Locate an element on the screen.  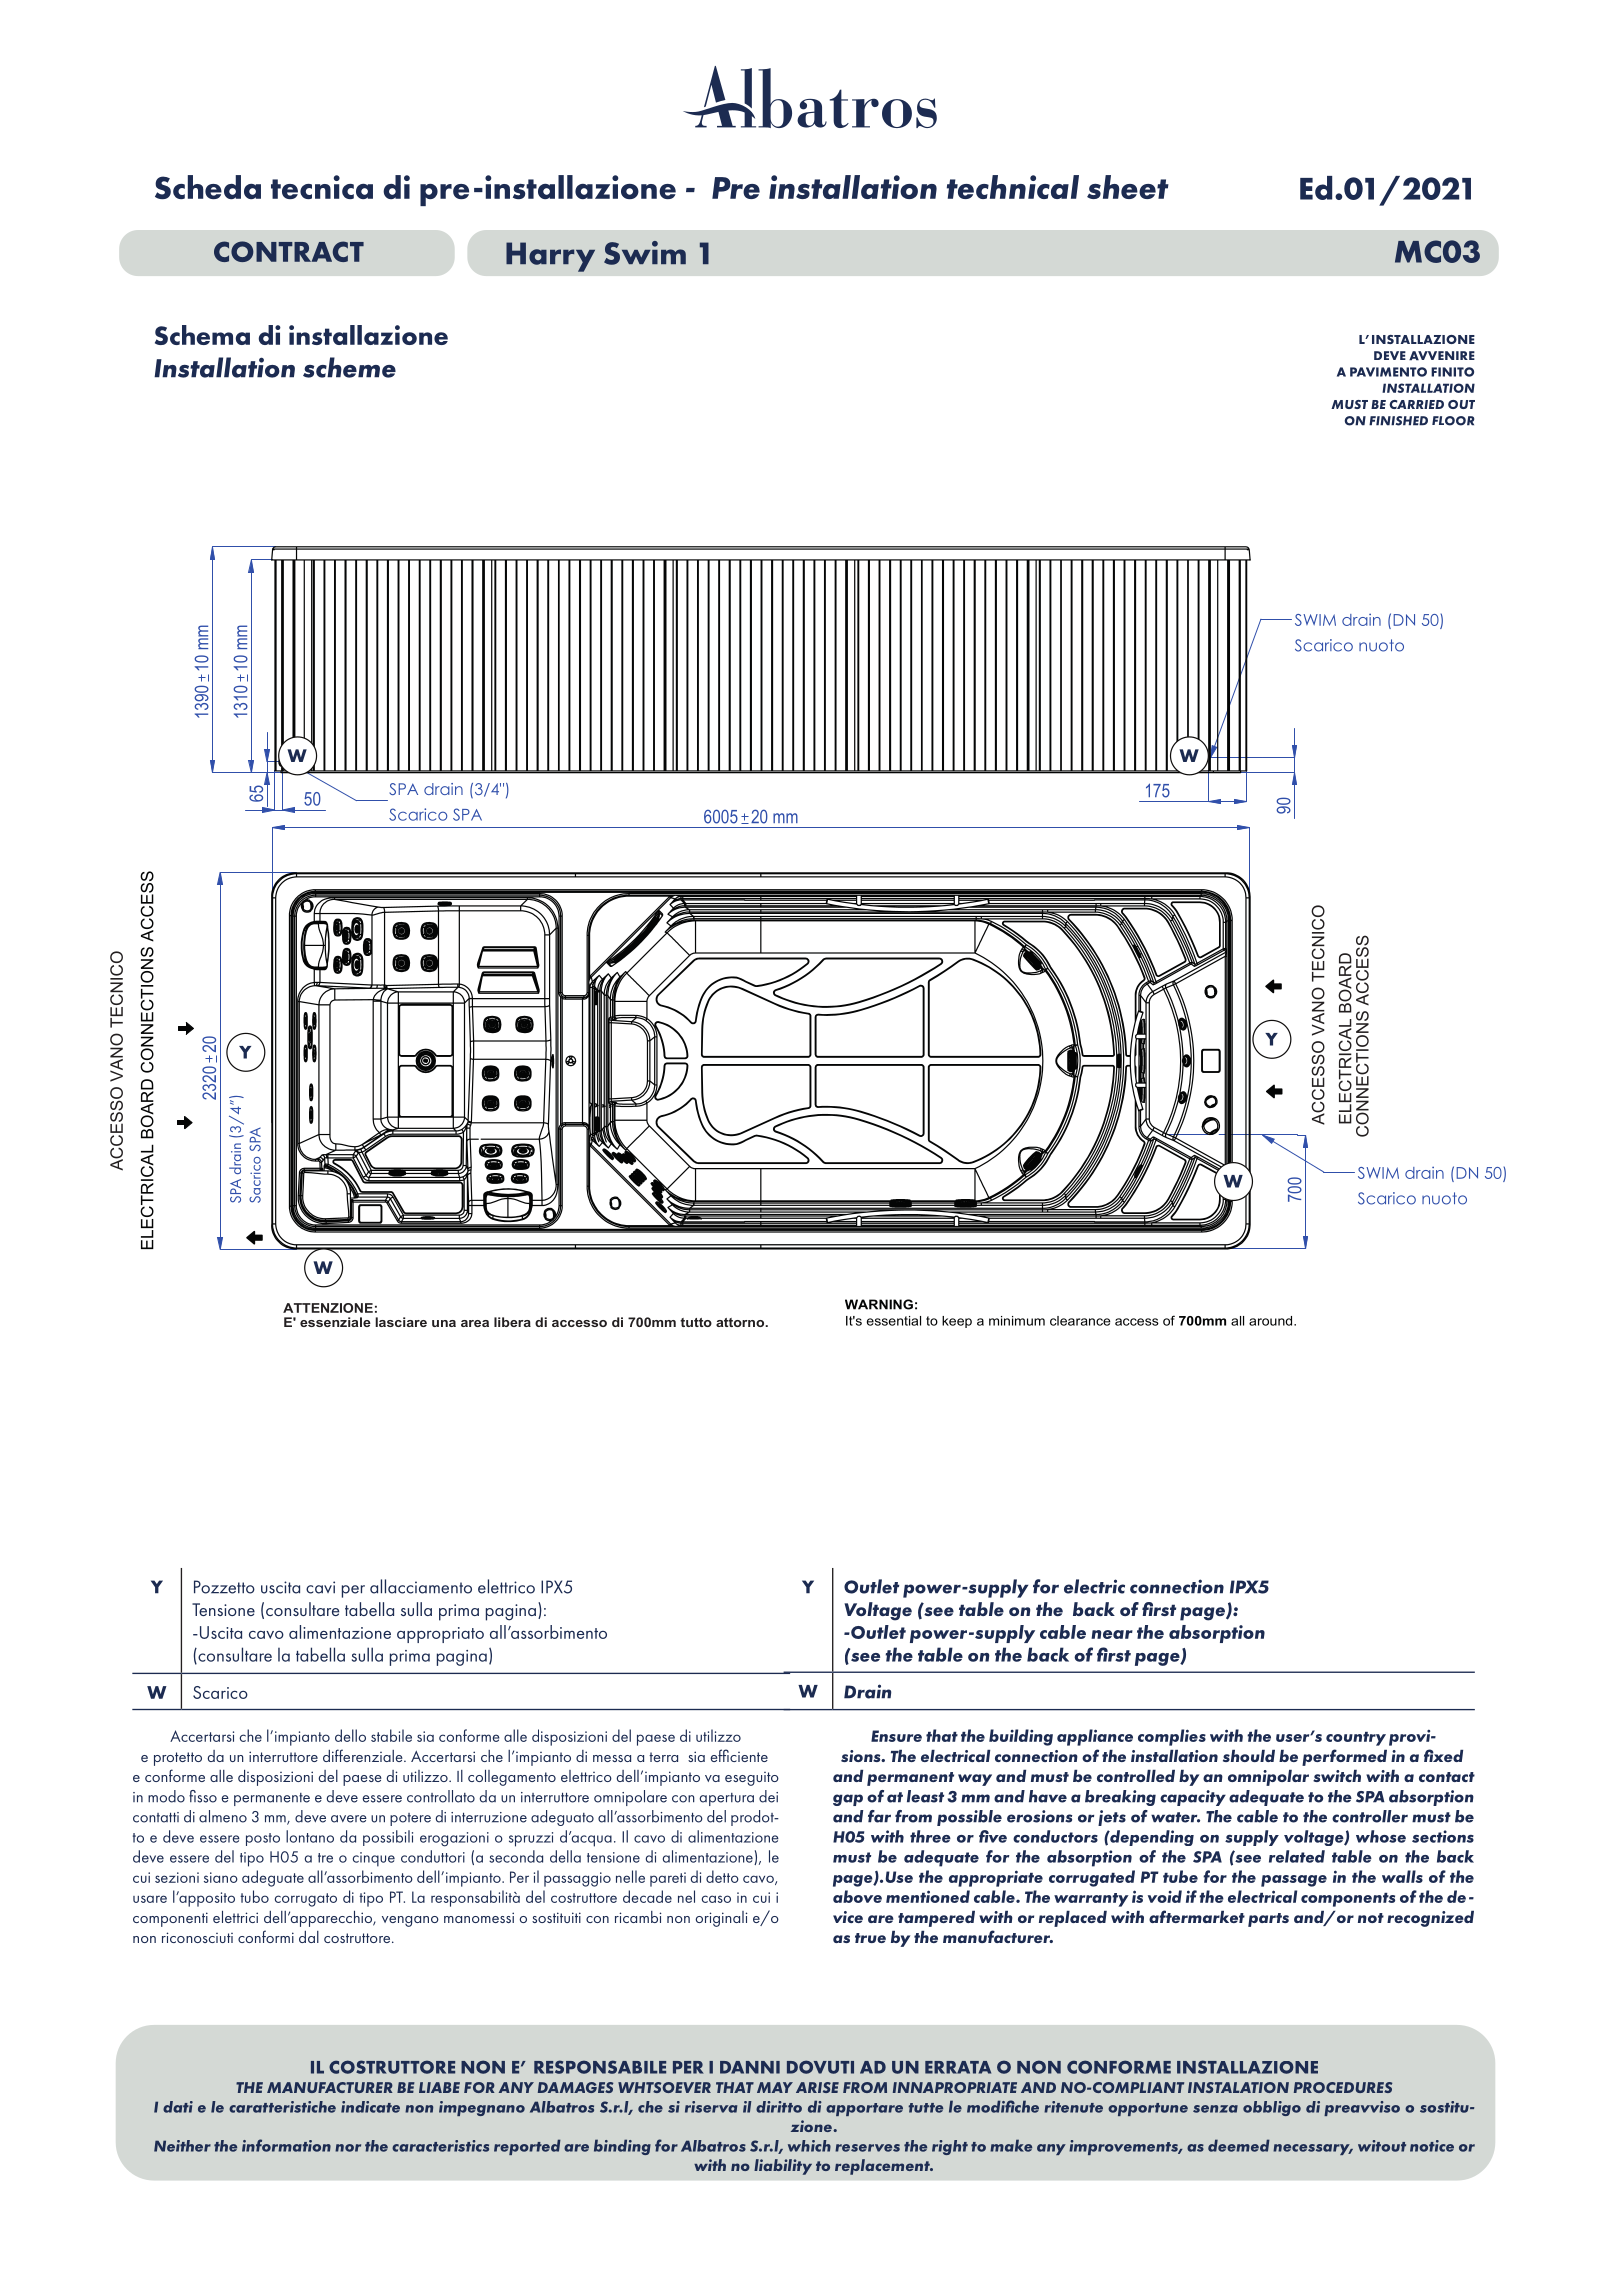
technical is located at coordinates (1013, 187).
